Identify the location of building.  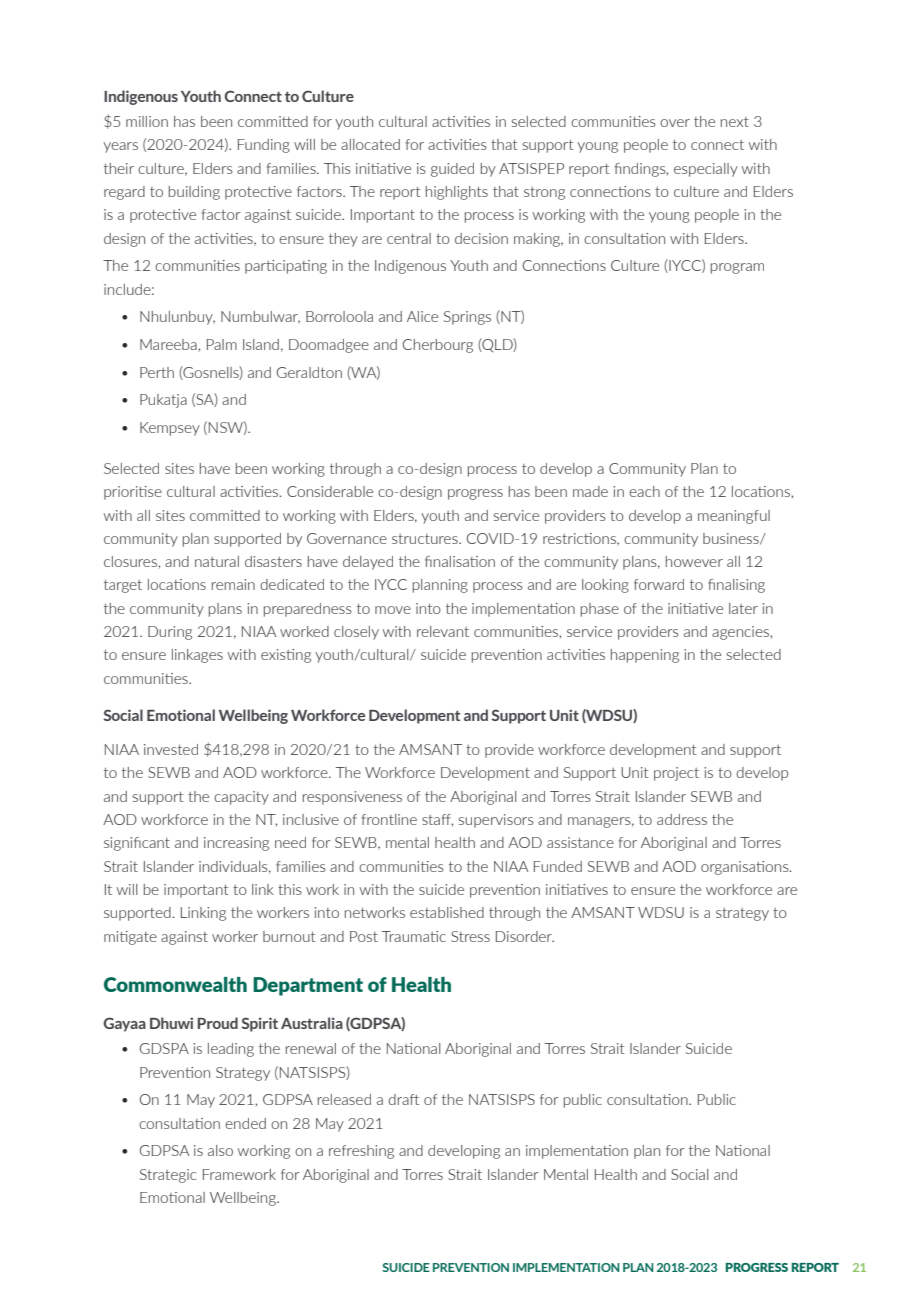
(194, 193).
